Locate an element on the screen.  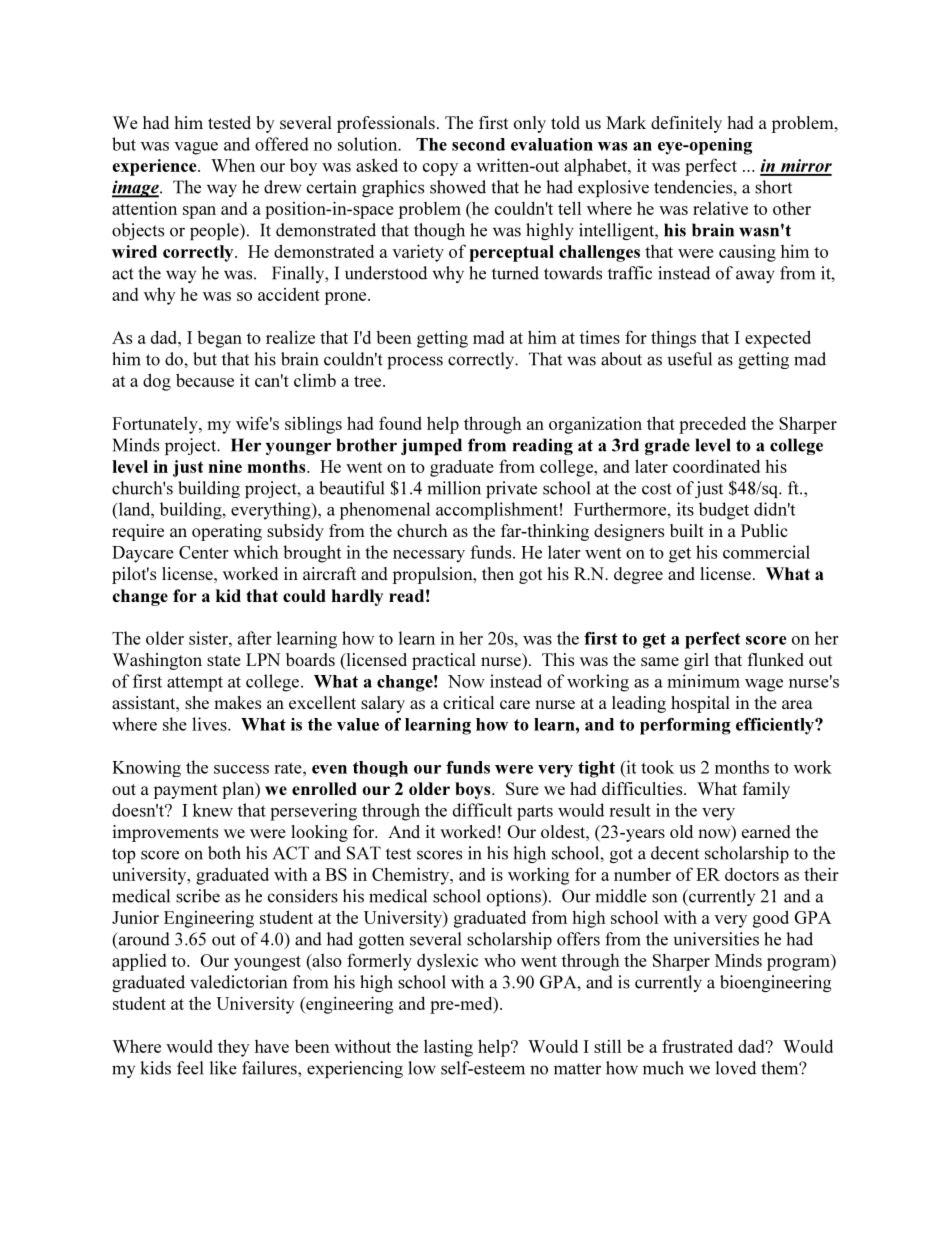
vague is located at coordinates (196, 148).
